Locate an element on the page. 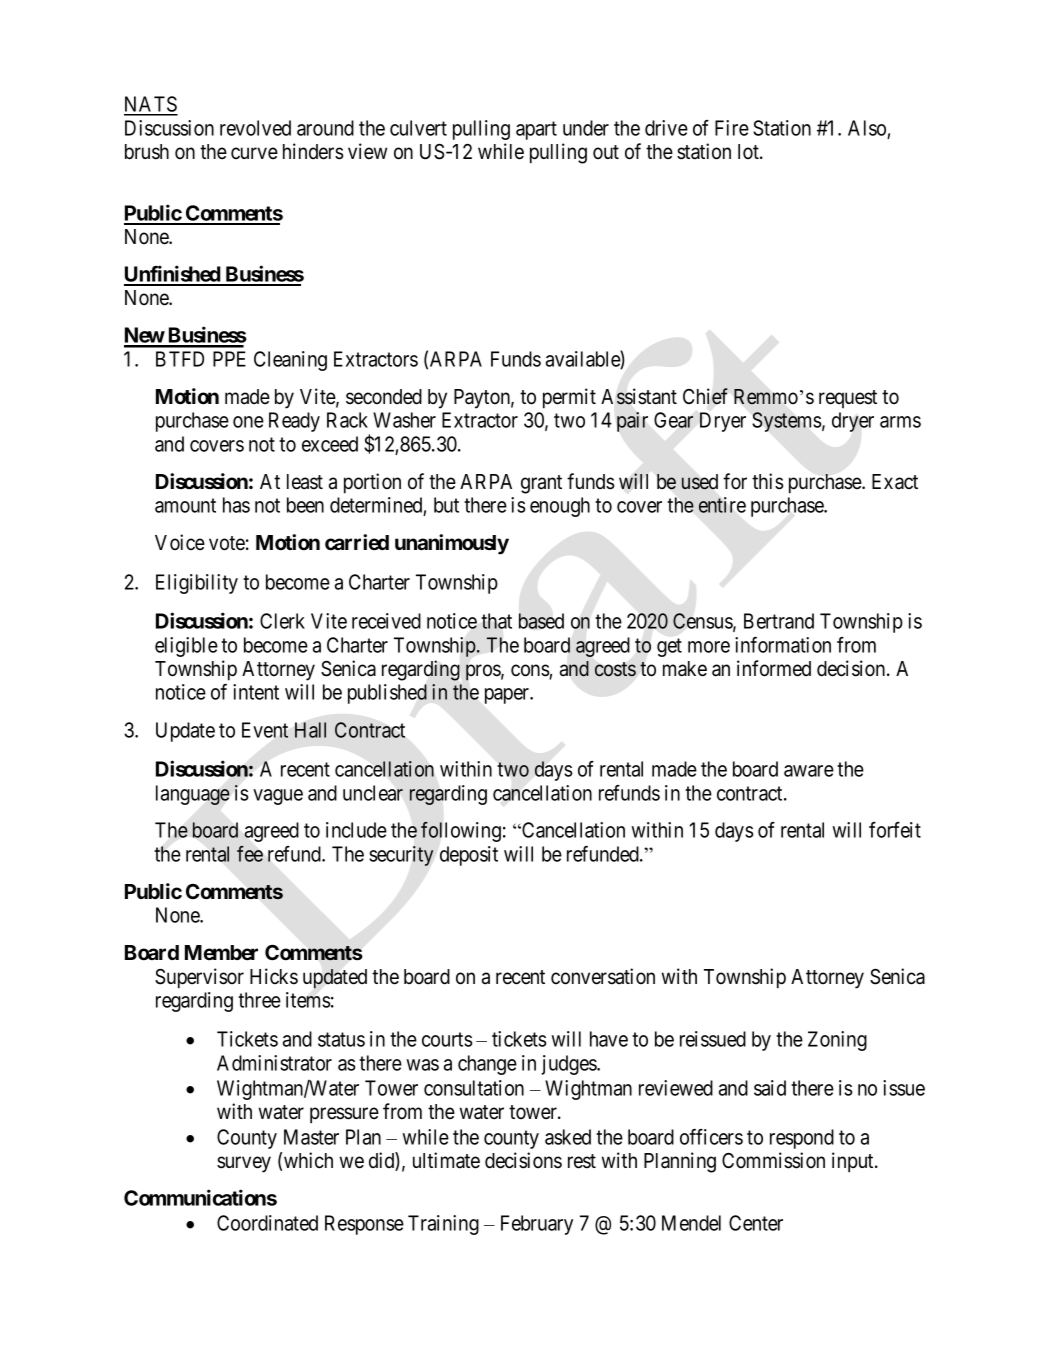 Image resolution: width=1052 pixels, height=1361 pixels. based is located at coordinates (541, 621).
